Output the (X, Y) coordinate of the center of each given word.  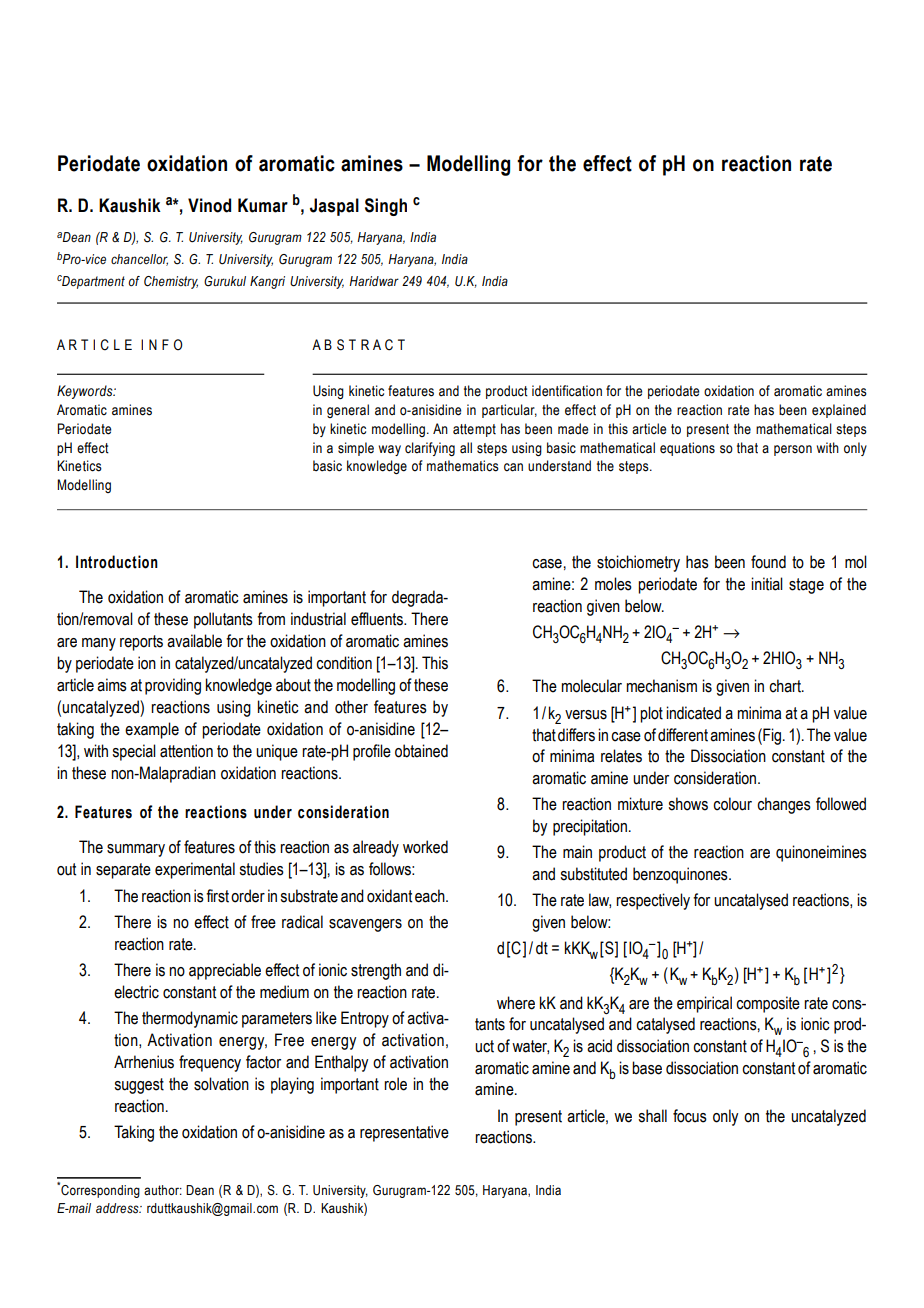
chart (786, 686)
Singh (386, 207)
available (194, 641)
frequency (210, 1063)
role (395, 1084)
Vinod (209, 205)
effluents (378, 619)
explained (839, 411)
